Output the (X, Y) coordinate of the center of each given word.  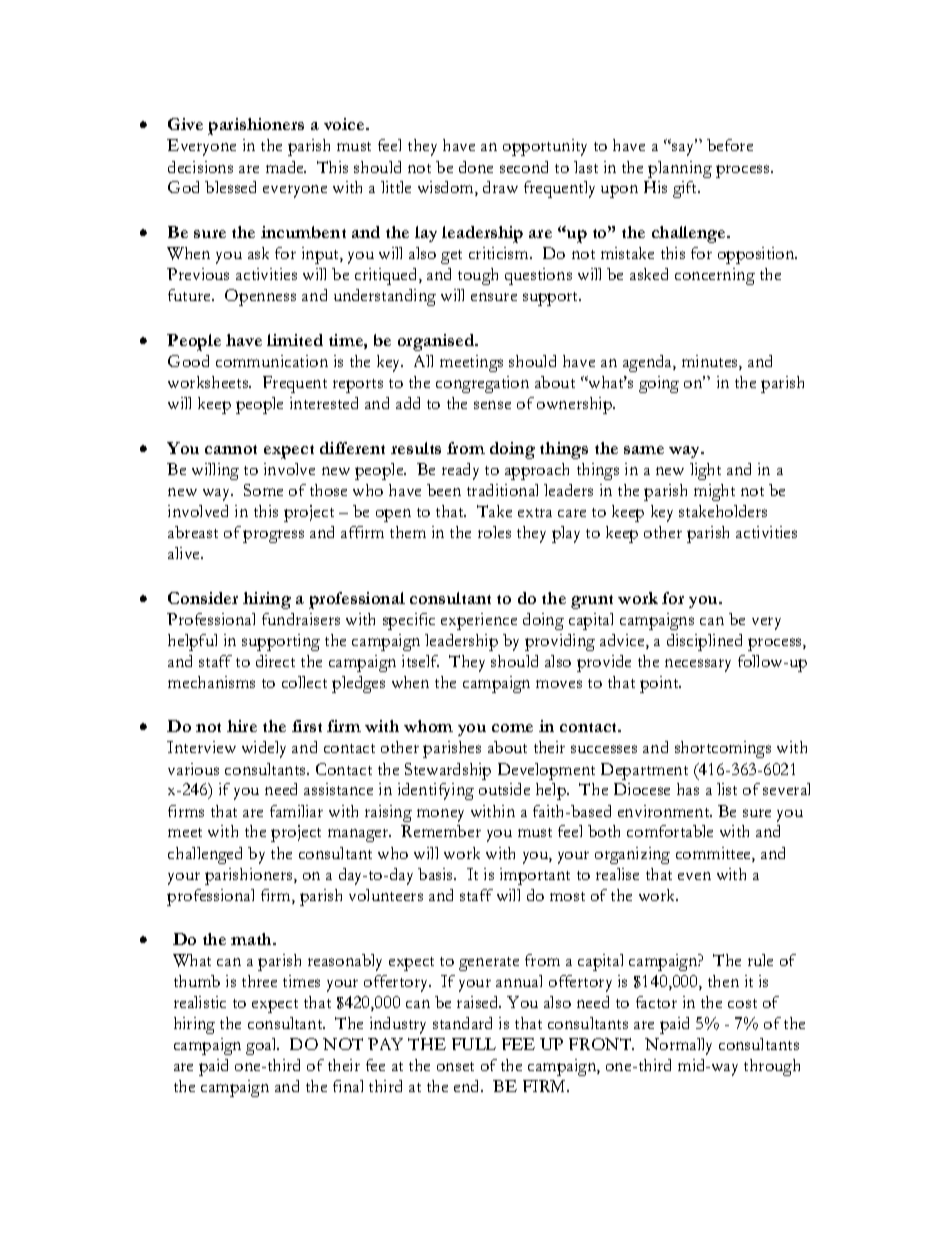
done (476, 167)
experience (479, 621)
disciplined (704, 642)
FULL (474, 1044)
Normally (678, 1046)
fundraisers (301, 619)
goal (262, 1046)
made (286, 167)
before (730, 145)
